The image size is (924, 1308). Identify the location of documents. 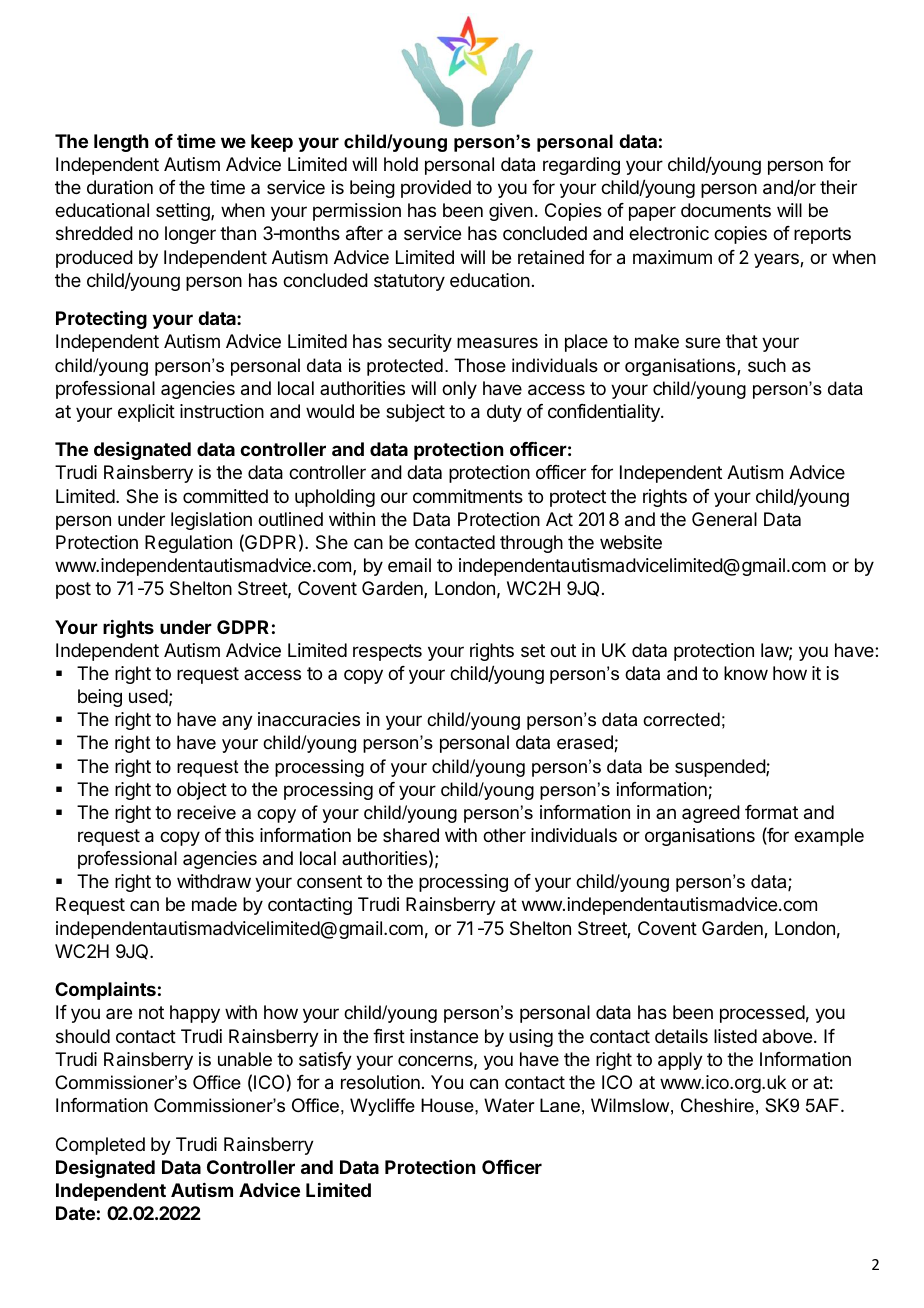
(726, 210).
